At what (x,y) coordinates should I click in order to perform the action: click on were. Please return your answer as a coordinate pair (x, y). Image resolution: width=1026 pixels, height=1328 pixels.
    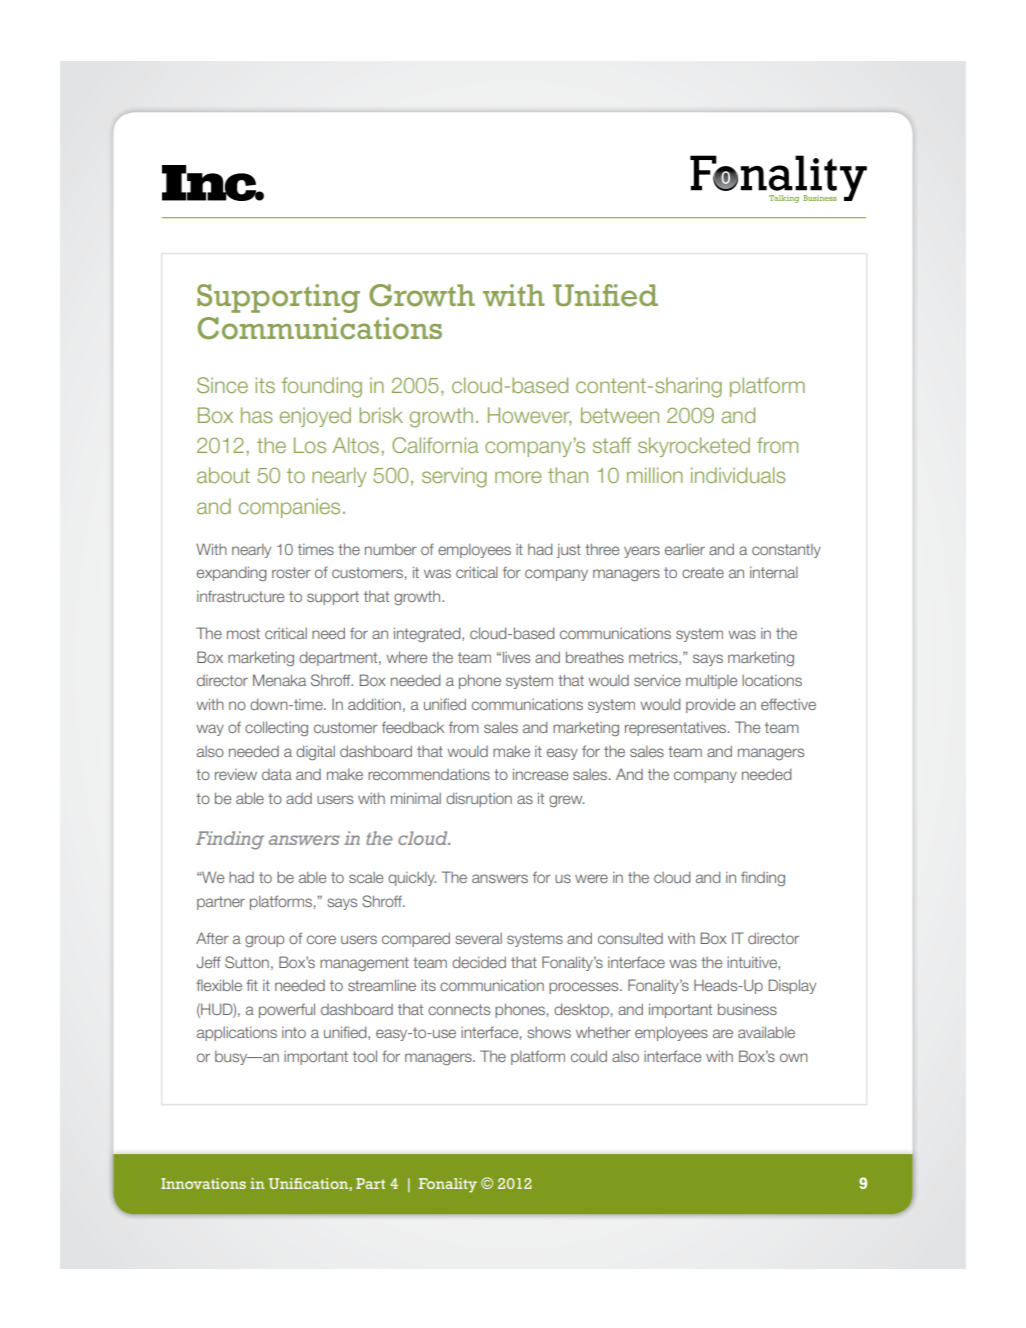
    Looking at the image, I should click on (591, 878).
